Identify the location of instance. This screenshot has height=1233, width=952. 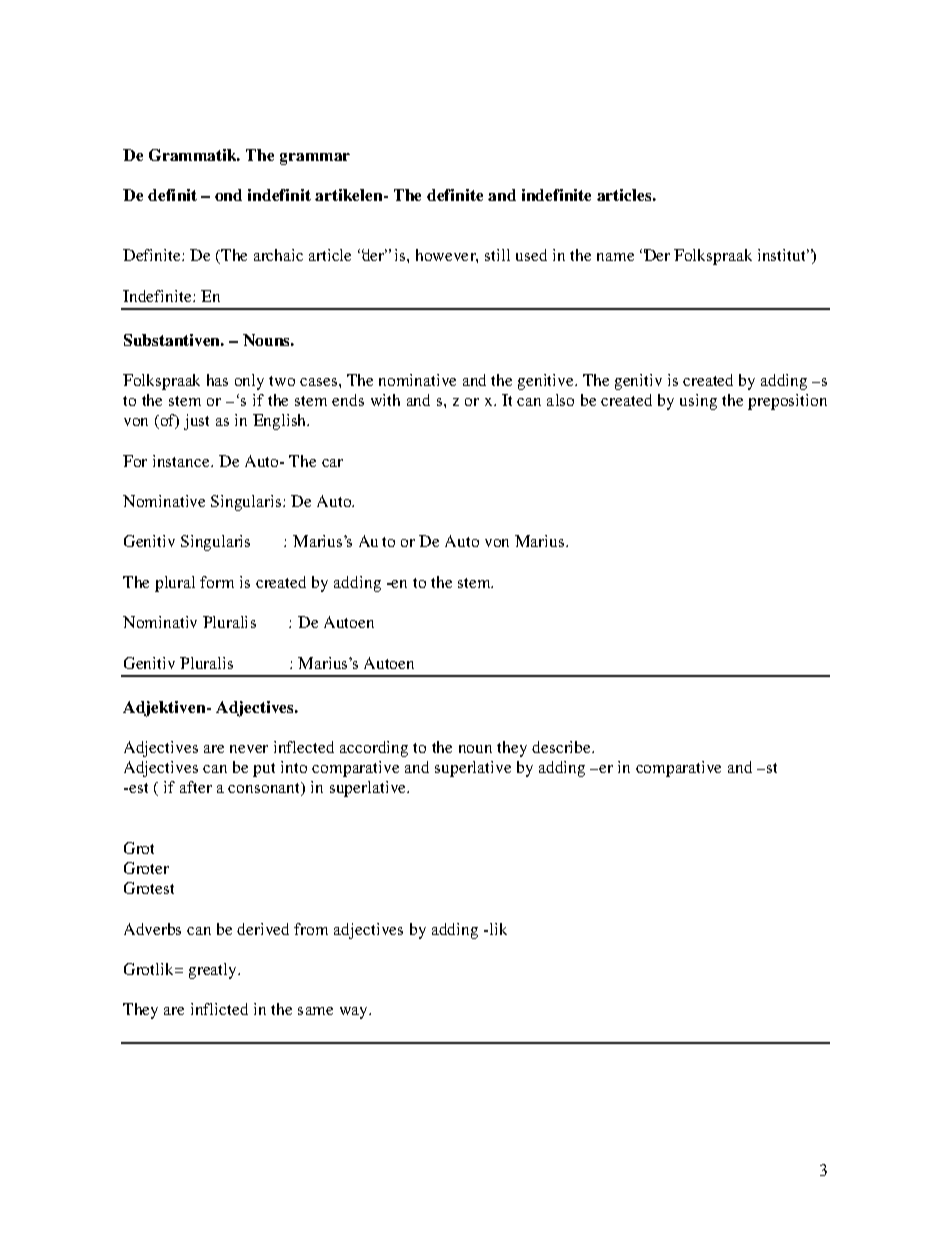
(182, 461).
